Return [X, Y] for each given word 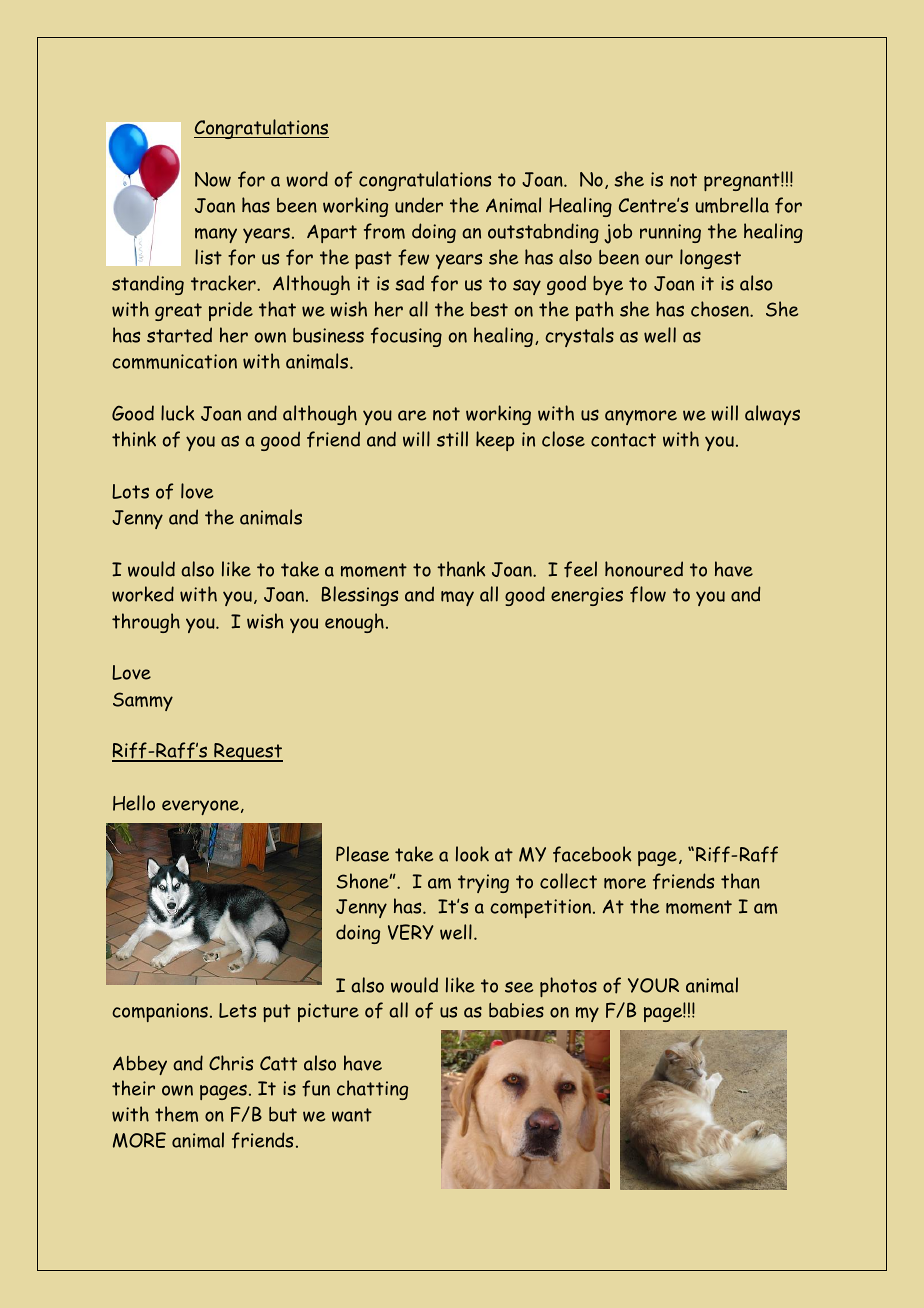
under [419, 205]
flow [648, 594]
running [670, 233]
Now [213, 179]
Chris [231, 1063]
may [457, 598]
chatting [372, 1090]
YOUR [653, 985]
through [146, 623]
